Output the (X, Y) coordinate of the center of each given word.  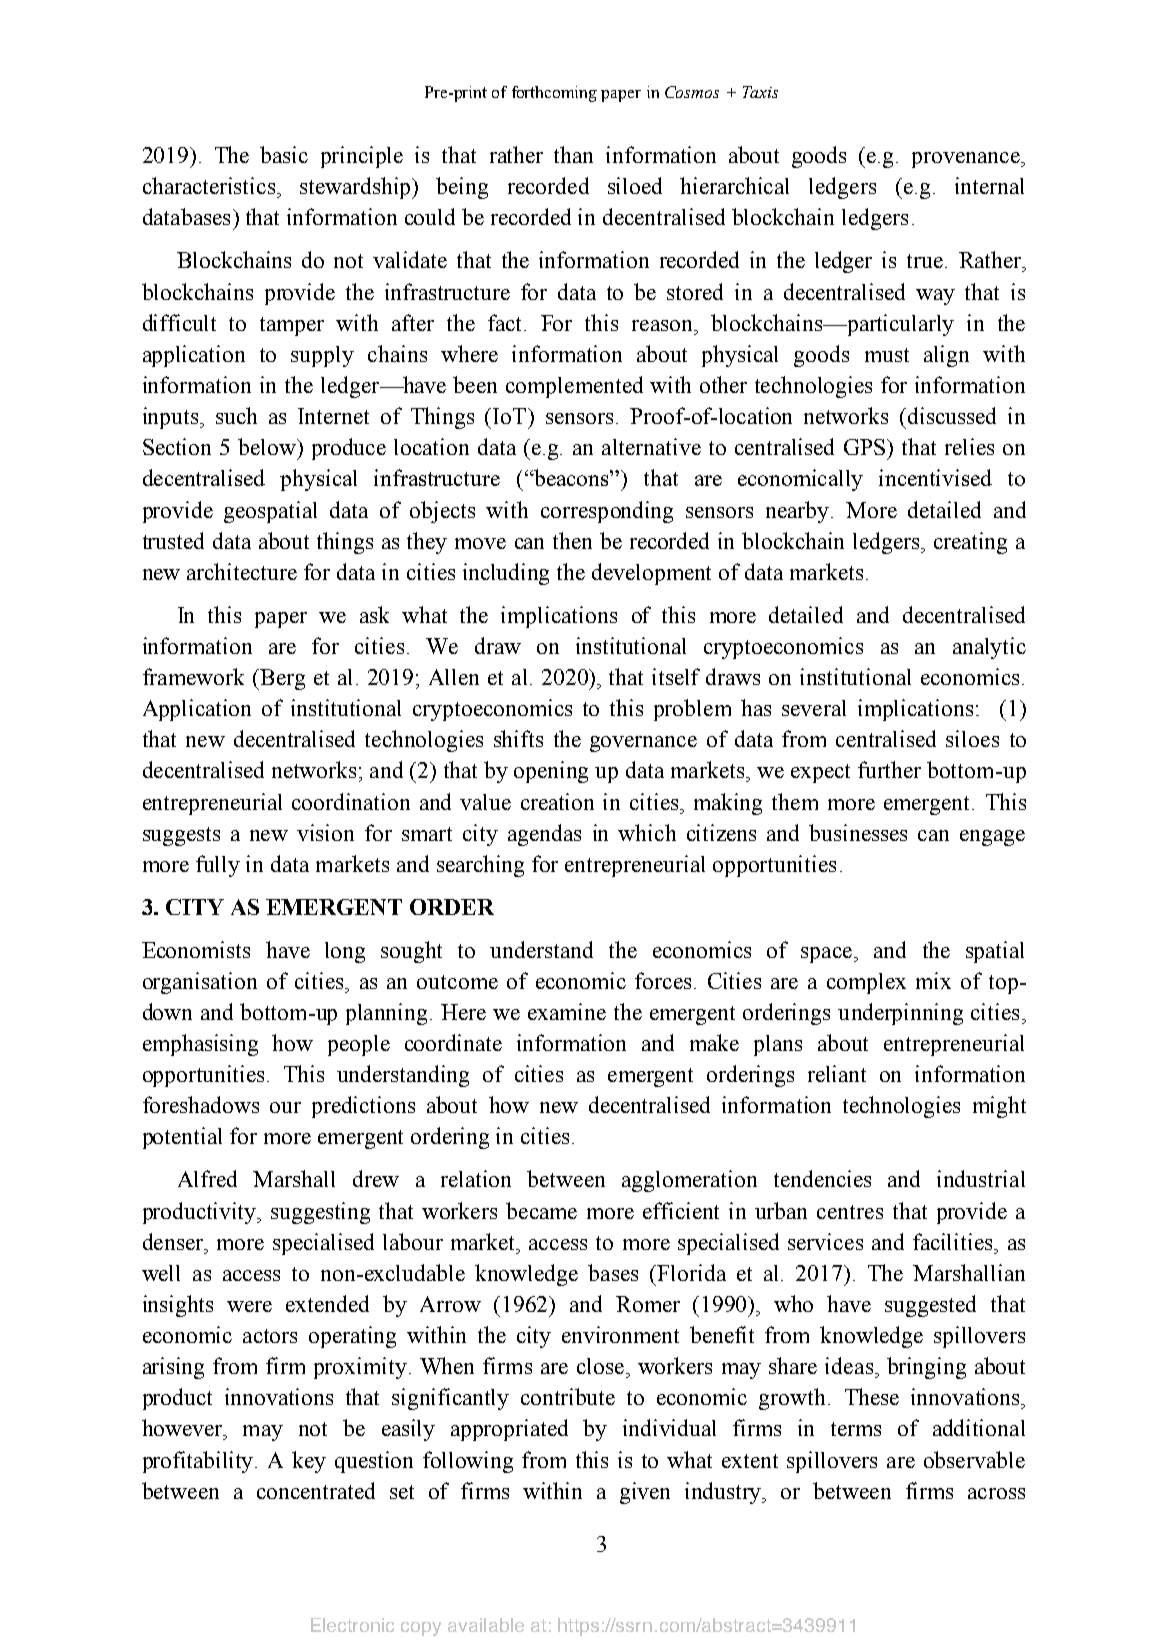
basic (284, 154)
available (486, 1625)
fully (218, 866)
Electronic (352, 1625)
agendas (544, 835)
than (573, 154)
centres (850, 1212)
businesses (858, 832)
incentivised (935, 477)
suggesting (320, 1213)
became (541, 1210)
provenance (967, 160)
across (996, 1493)
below (268, 446)
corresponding (607, 512)
